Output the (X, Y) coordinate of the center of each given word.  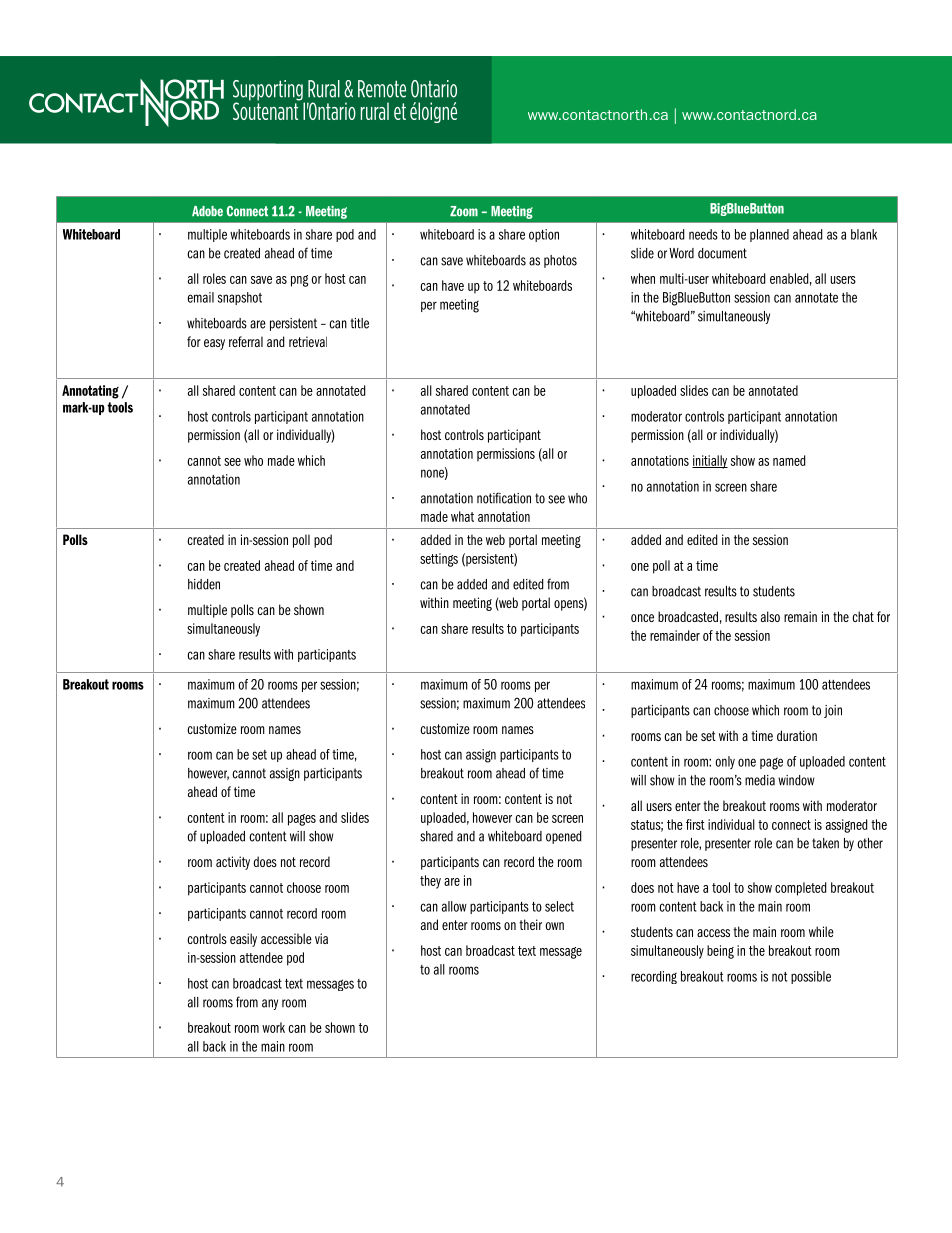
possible (811, 977)
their (530, 924)
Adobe (207, 211)
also (770, 616)
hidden (204, 584)
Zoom (464, 211)
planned (769, 235)
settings (439, 560)
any (270, 1004)
